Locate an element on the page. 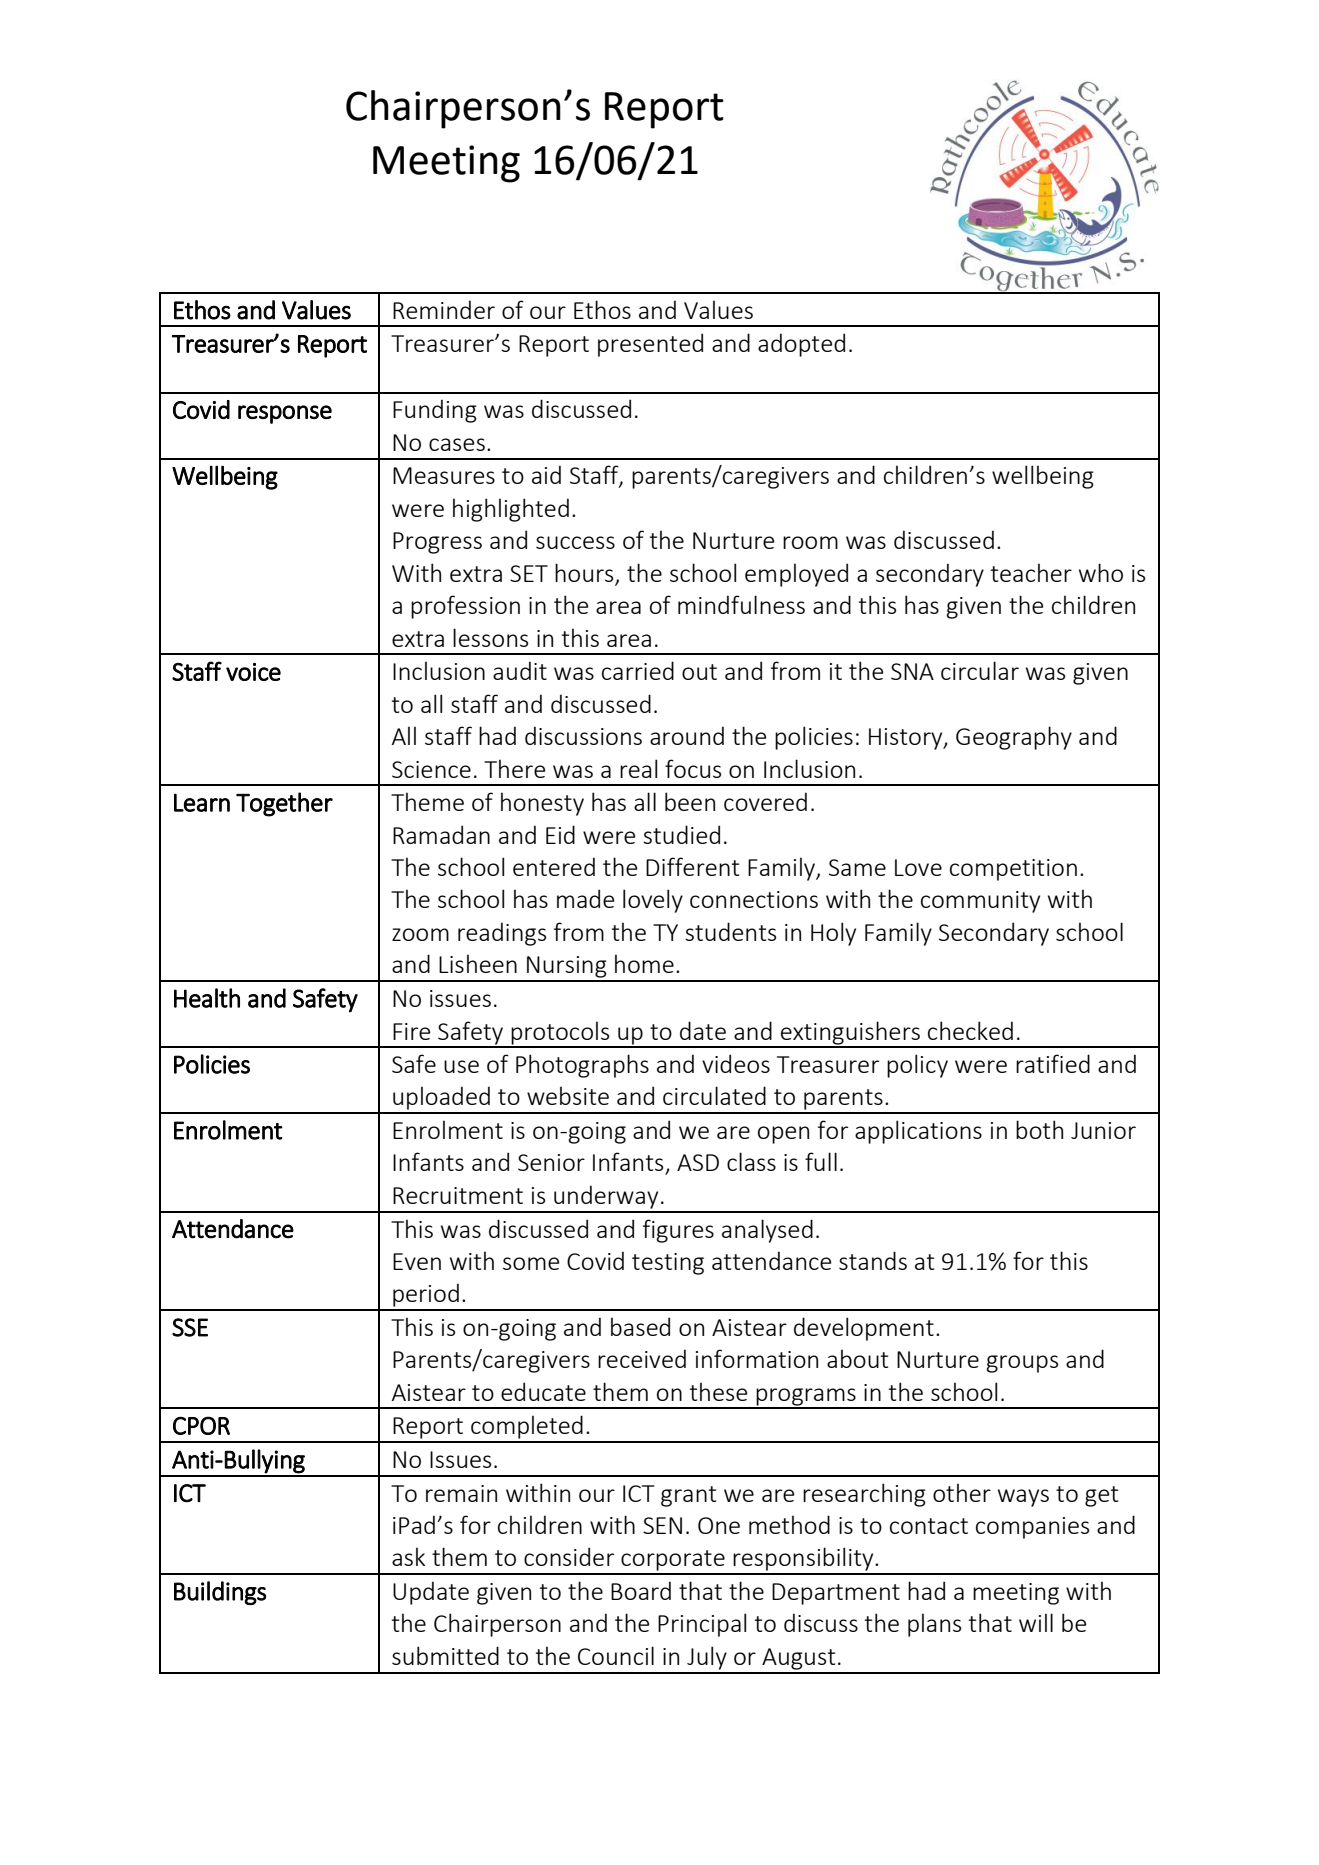 The height and width of the page is (1865, 1319). Board is located at coordinates (641, 1590).
